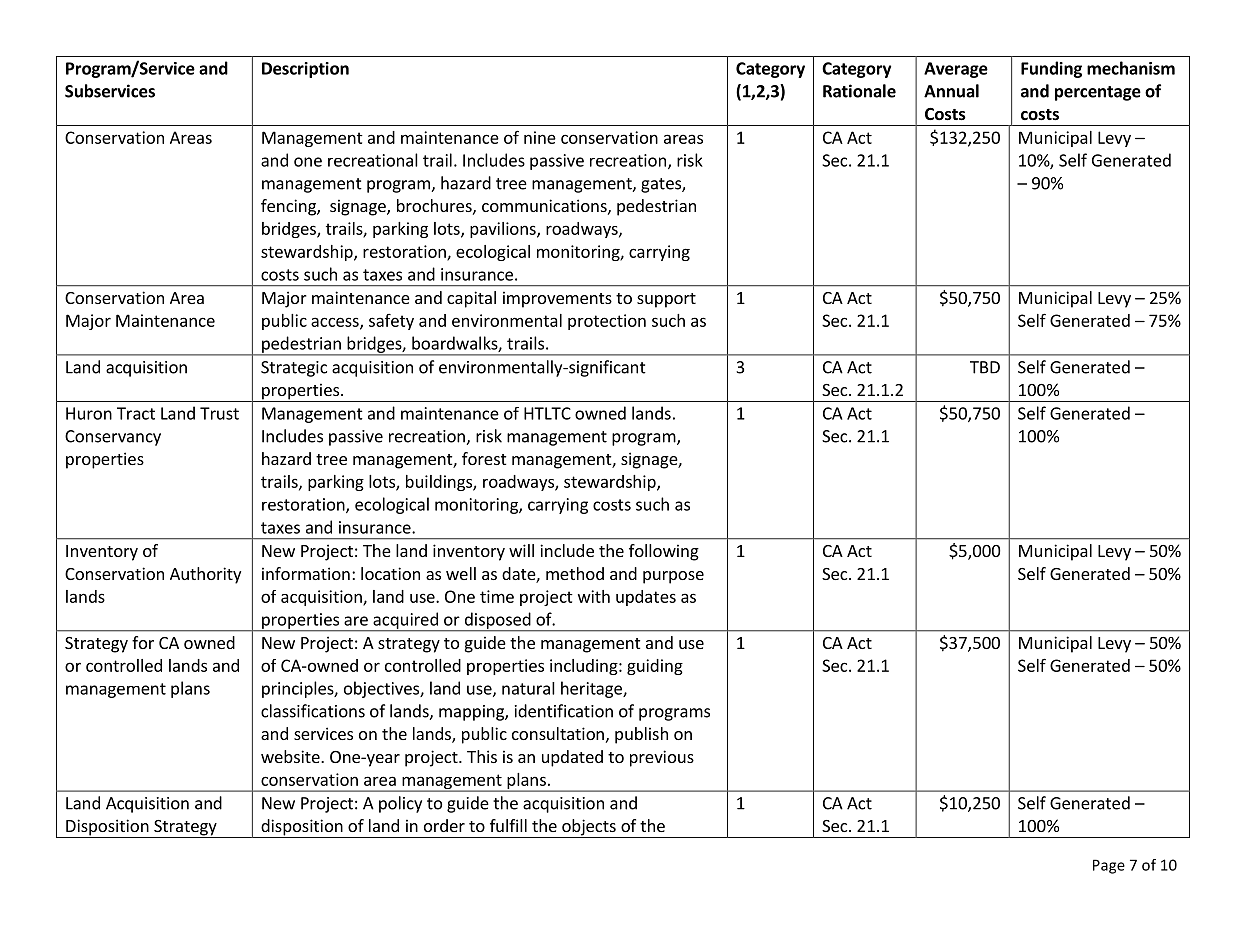 The image size is (1233, 952). Describe the element at coordinates (985, 367) in the page. I see `TBD` at that location.
